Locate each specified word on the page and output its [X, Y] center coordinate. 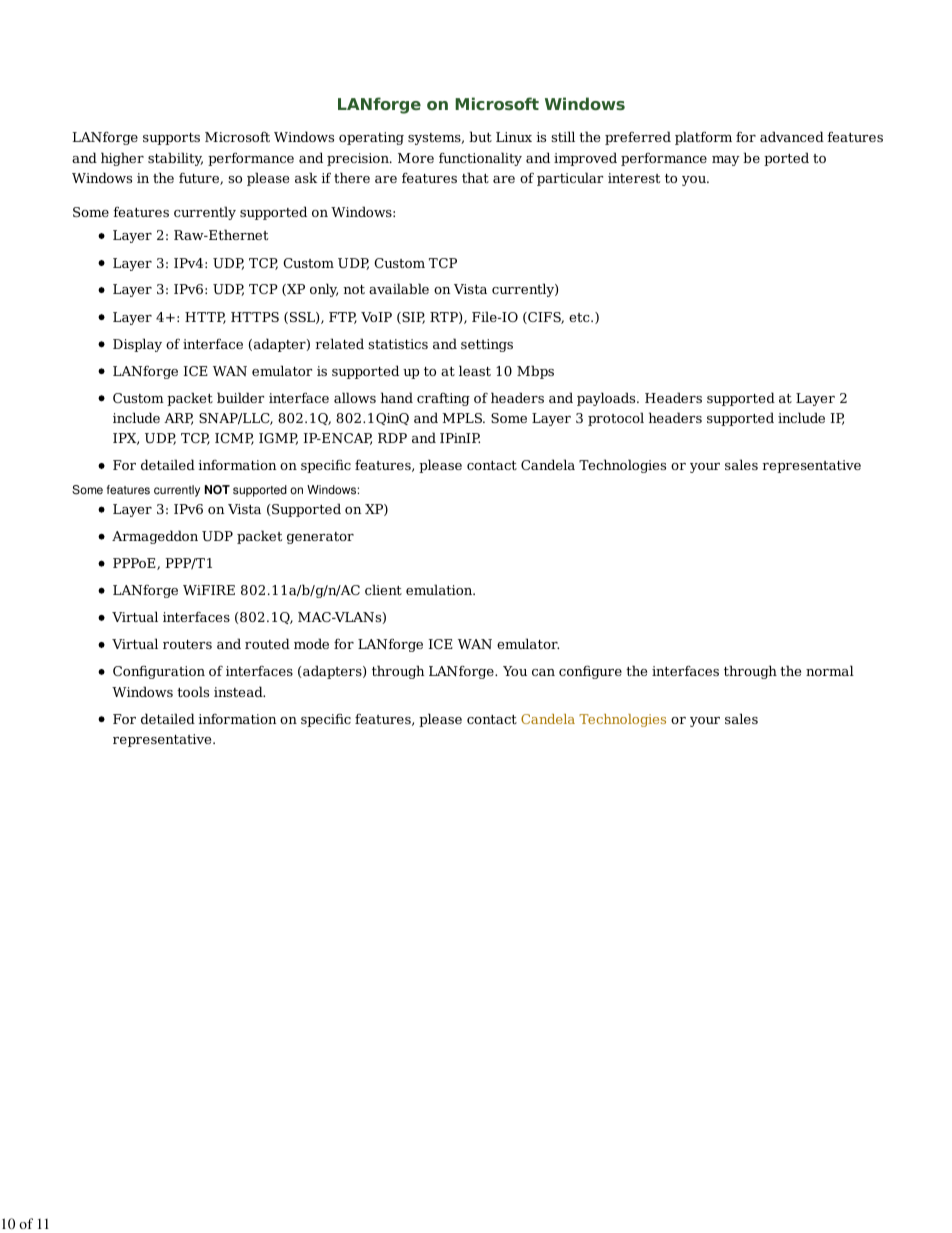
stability [175, 159]
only [324, 290]
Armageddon [155, 537]
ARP [178, 419]
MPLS [463, 418]
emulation [440, 589]
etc [580, 317]
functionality [480, 159]
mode [311, 643]
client [383, 589]
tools [193, 691]
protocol [616, 419]
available [399, 288]
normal [830, 670]
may [726, 161]
